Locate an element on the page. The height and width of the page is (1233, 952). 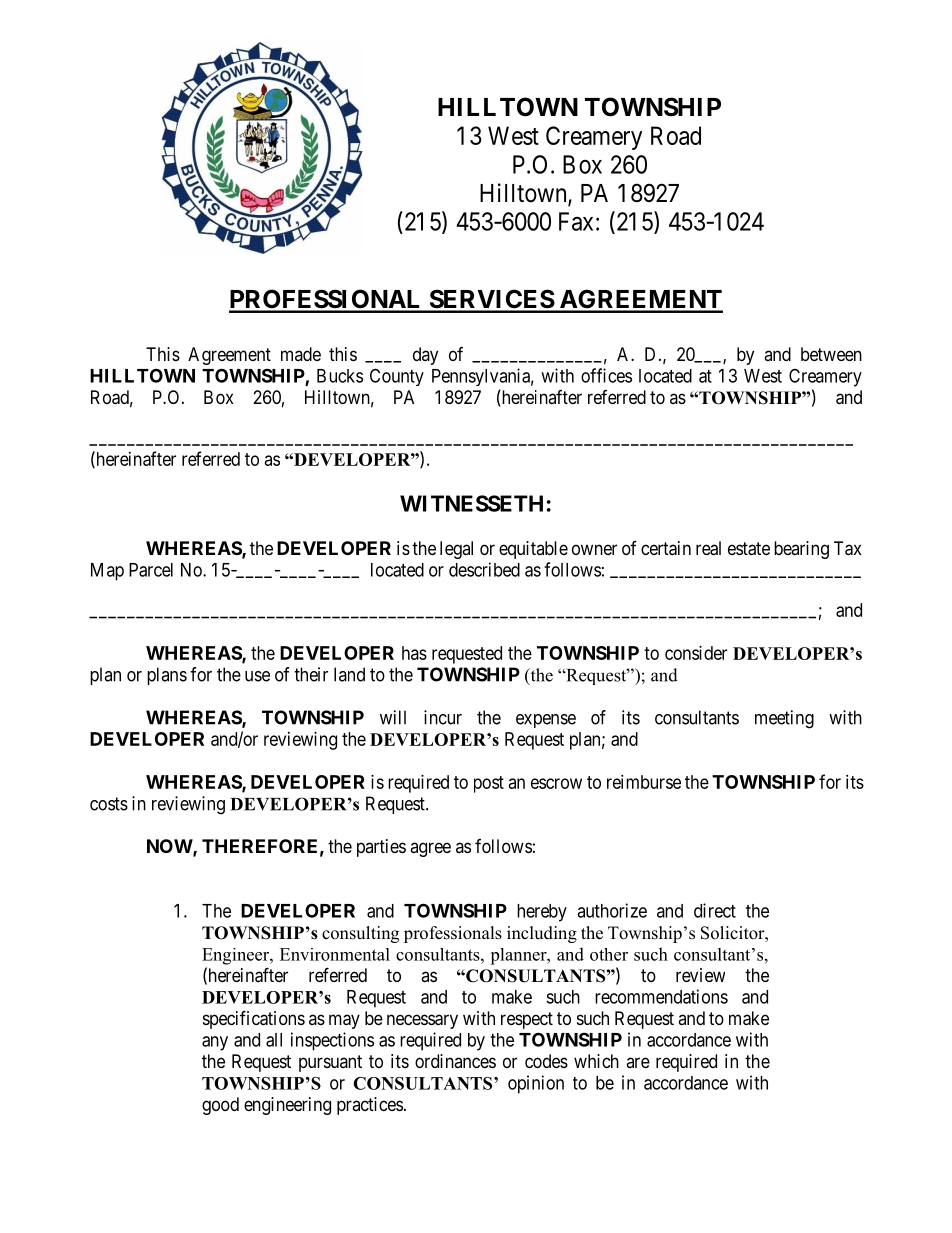
estate is located at coordinates (749, 549).
